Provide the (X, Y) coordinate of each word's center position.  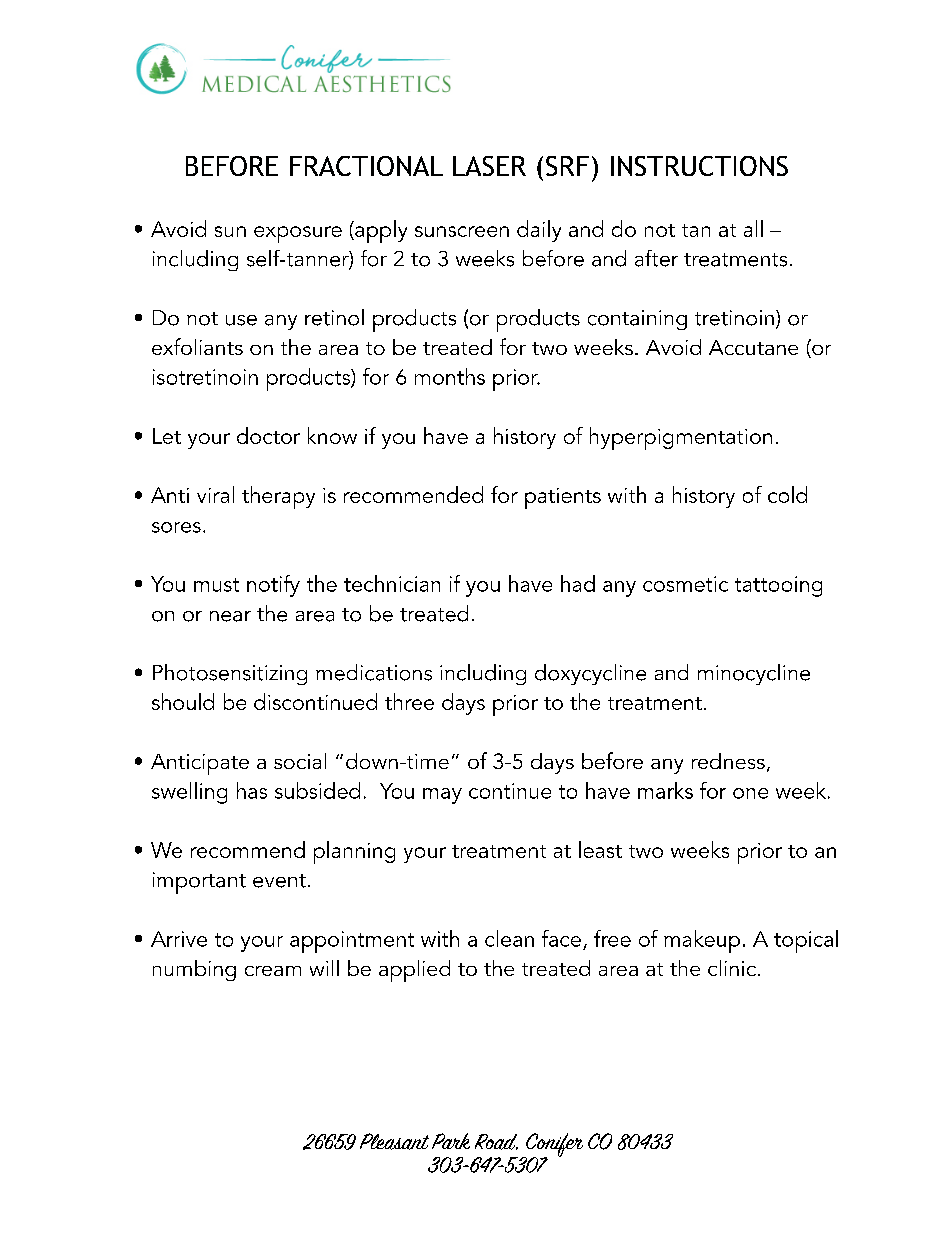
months (450, 376)
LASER (489, 166)
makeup (702, 941)
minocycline (754, 674)
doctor (268, 435)
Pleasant (394, 1141)
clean (509, 938)
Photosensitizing (230, 674)
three (409, 701)
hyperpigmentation (681, 438)
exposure (298, 234)
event (279, 881)
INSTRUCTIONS (699, 166)
